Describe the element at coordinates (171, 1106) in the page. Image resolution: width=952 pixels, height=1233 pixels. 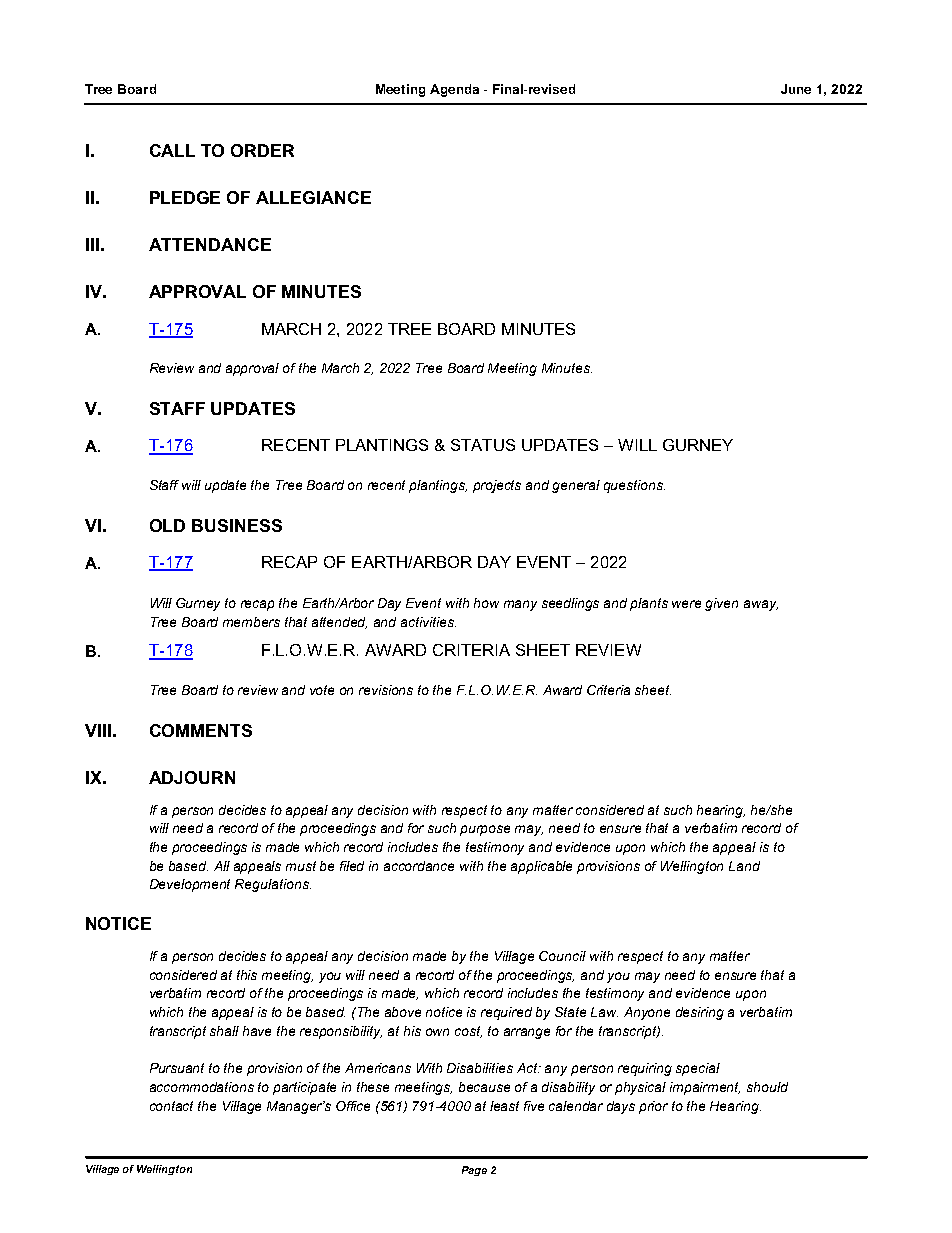
I see `contact` at that location.
